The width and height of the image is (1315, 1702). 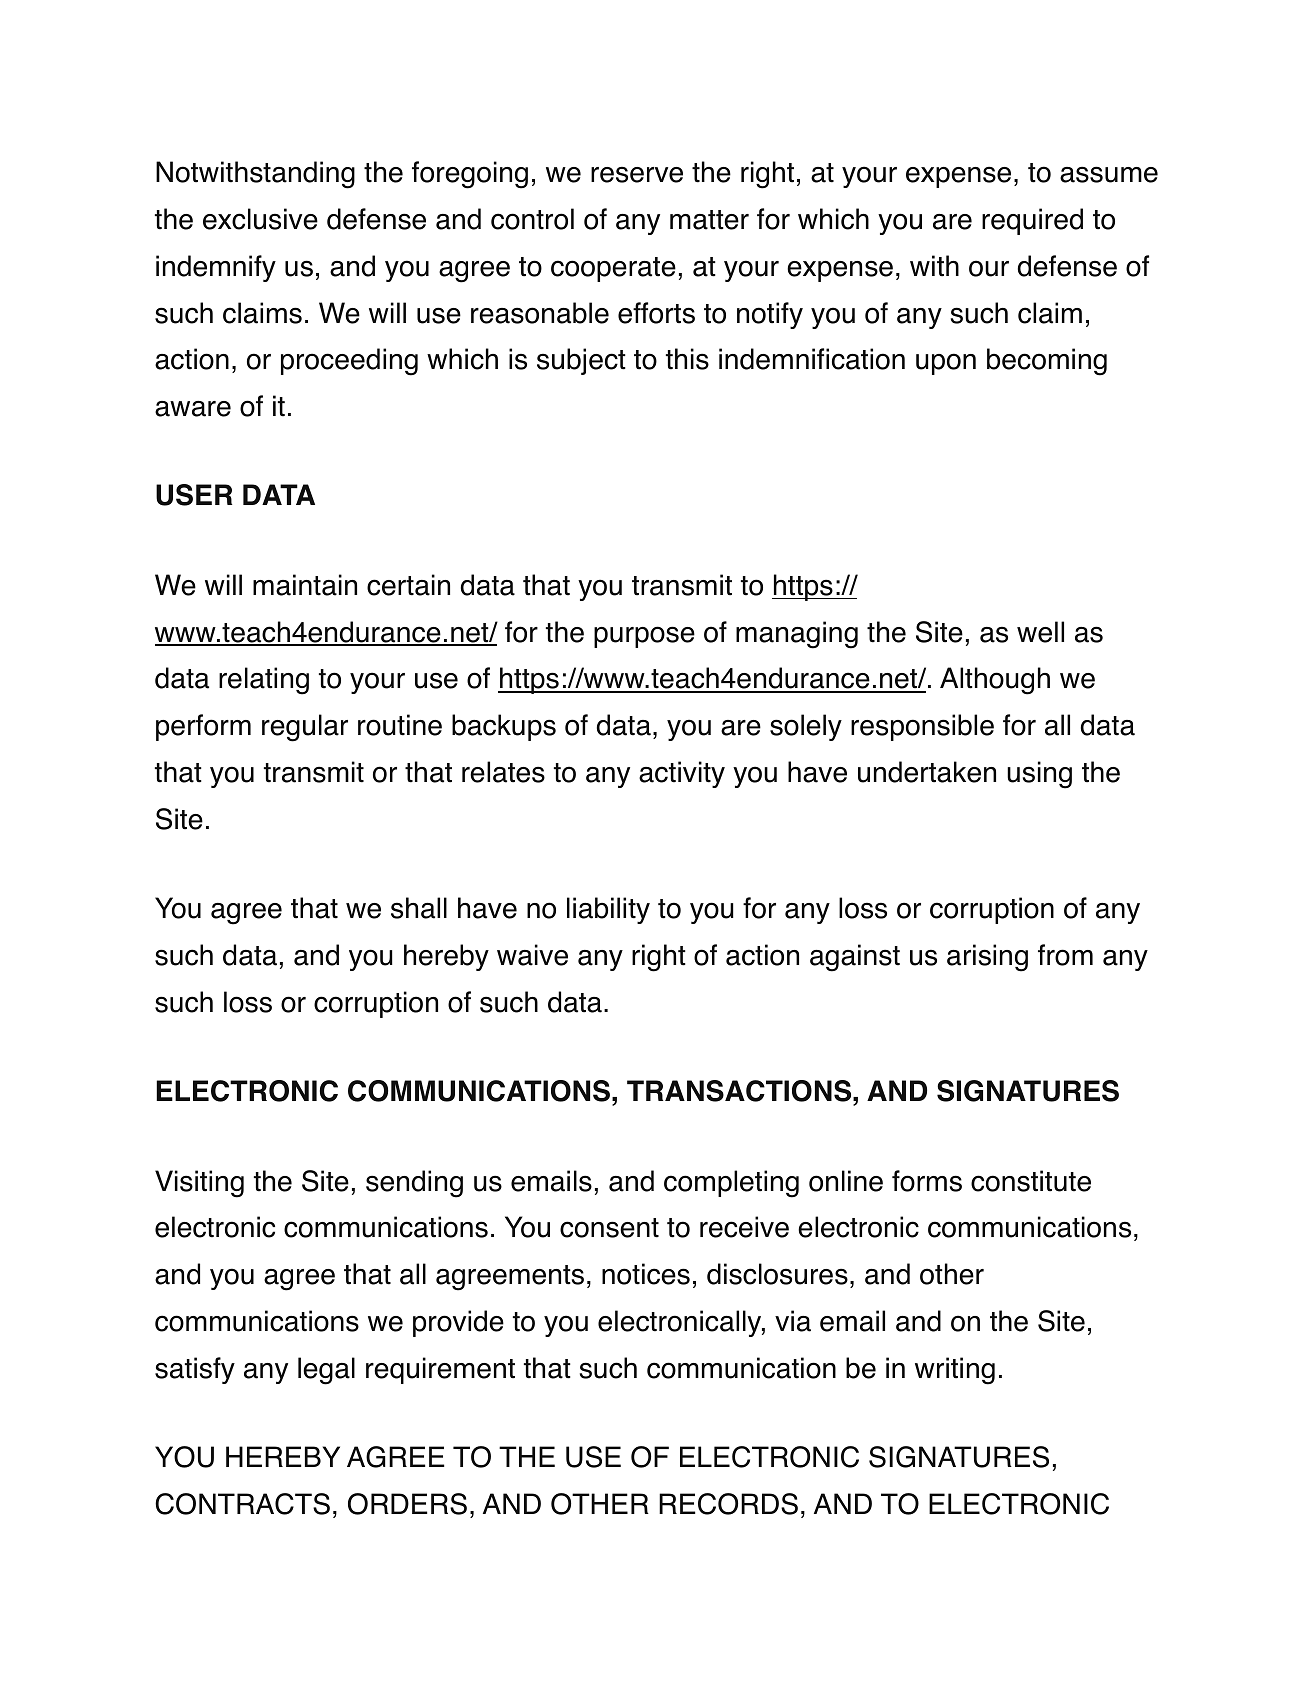 What do you see at coordinates (644, 637) in the image?
I see `purpose` at bounding box center [644, 637].
